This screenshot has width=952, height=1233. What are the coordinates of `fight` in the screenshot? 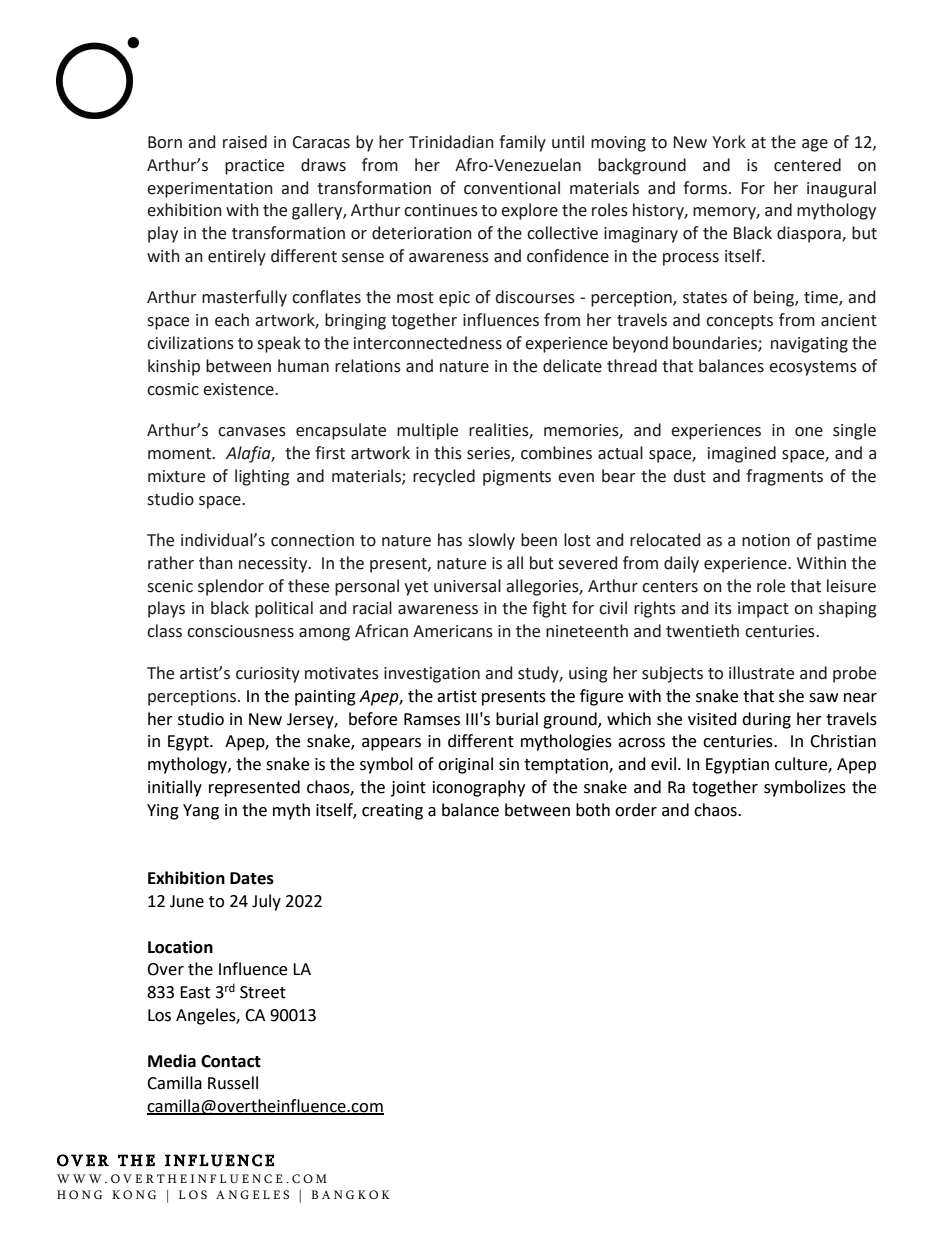 It's located at (549, 609).
